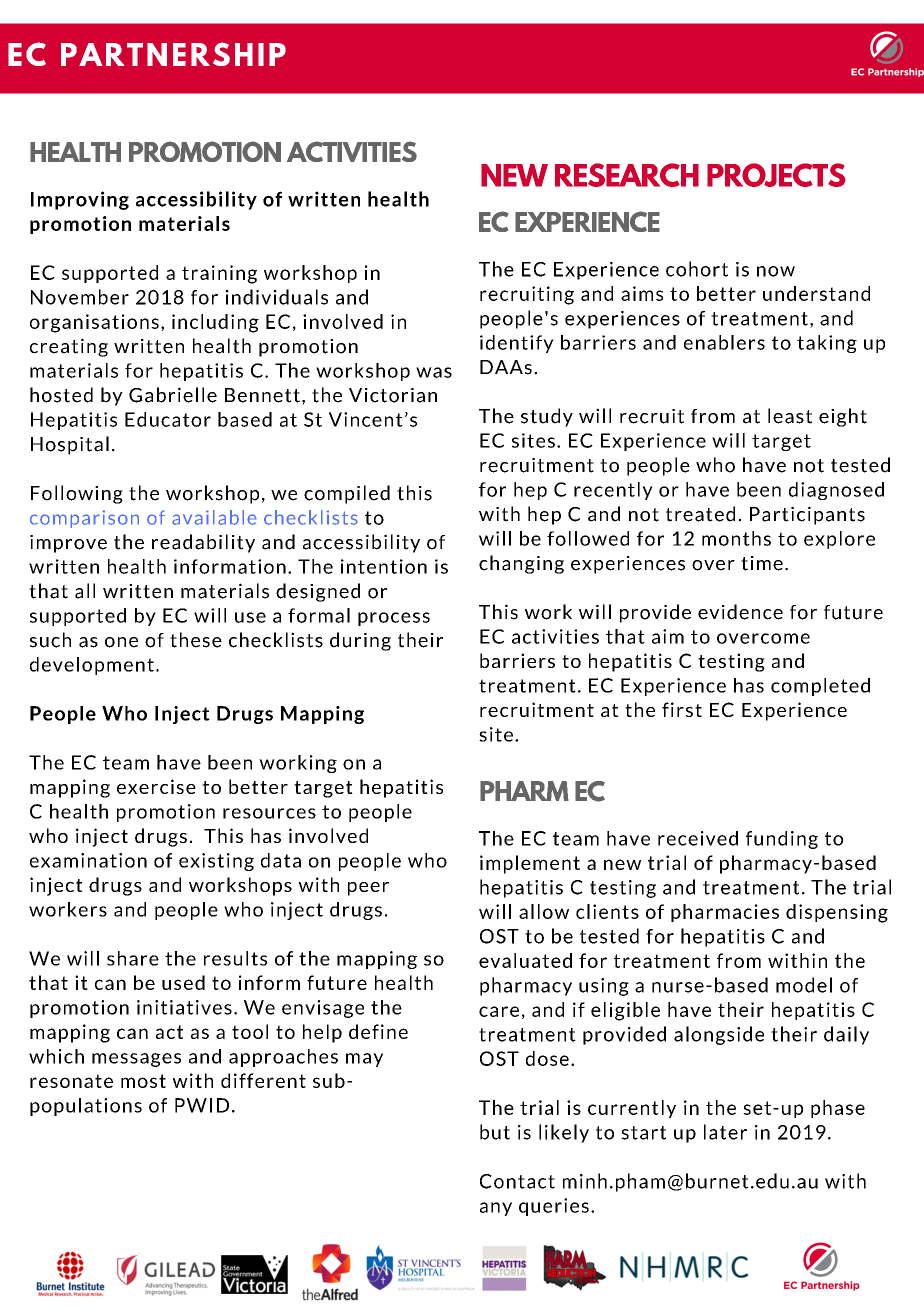 The height and width of the image is (1308, 924). What do you see at coordinates (740, 612) in the image?
I see `evidence` at bounding box center [740, 612].
